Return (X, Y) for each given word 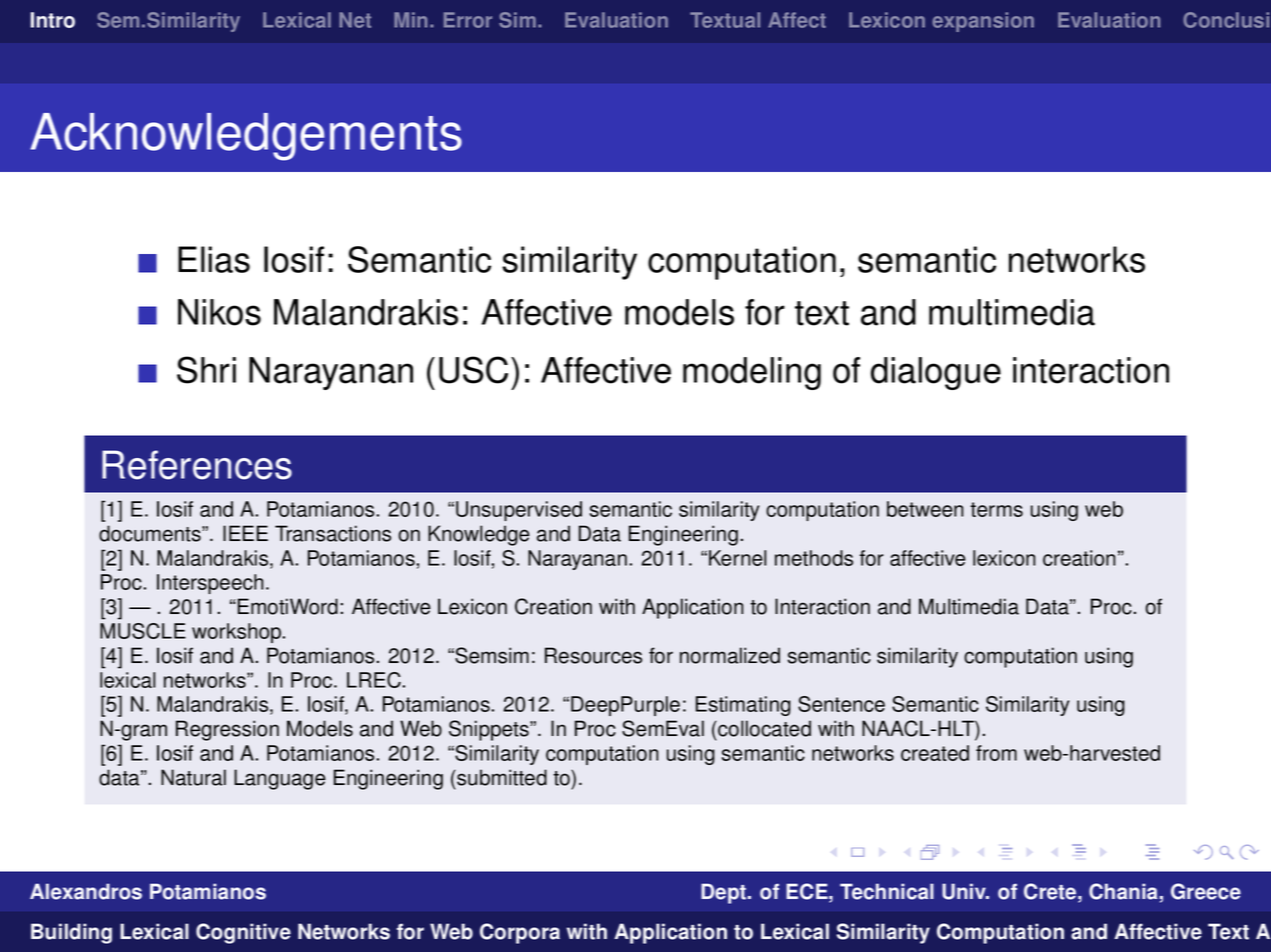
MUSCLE (143, 631)
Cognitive (243, 933)
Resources (593, 655)
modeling (752, 373)
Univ (965, 891)
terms (996, 509)
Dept (725, 893)
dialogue (936, 373)
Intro (53, 20)
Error (468, 20)
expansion (983, 22)
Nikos (219, 312)
